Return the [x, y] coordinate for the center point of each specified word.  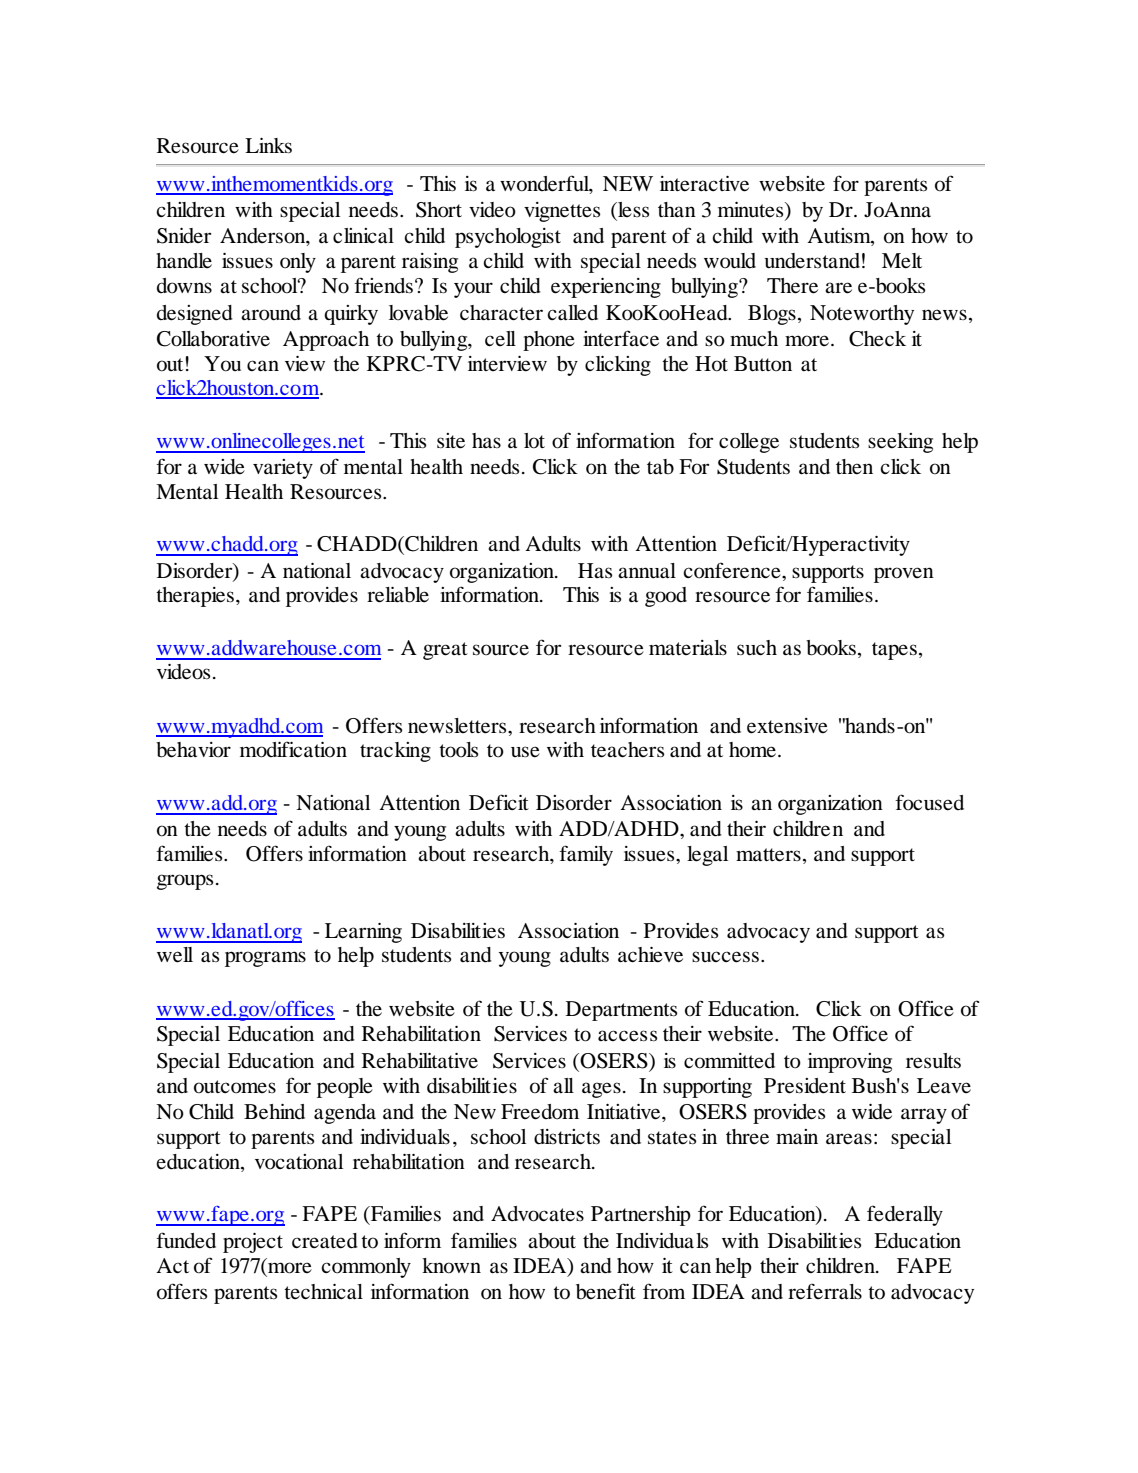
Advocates [537, 1214]
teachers [627, 750]
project [253, 1243]
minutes [752, 211]
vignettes [562, 212]
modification [293, 749]
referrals [825, 1291]
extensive [787, 726]
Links [268, 145]
